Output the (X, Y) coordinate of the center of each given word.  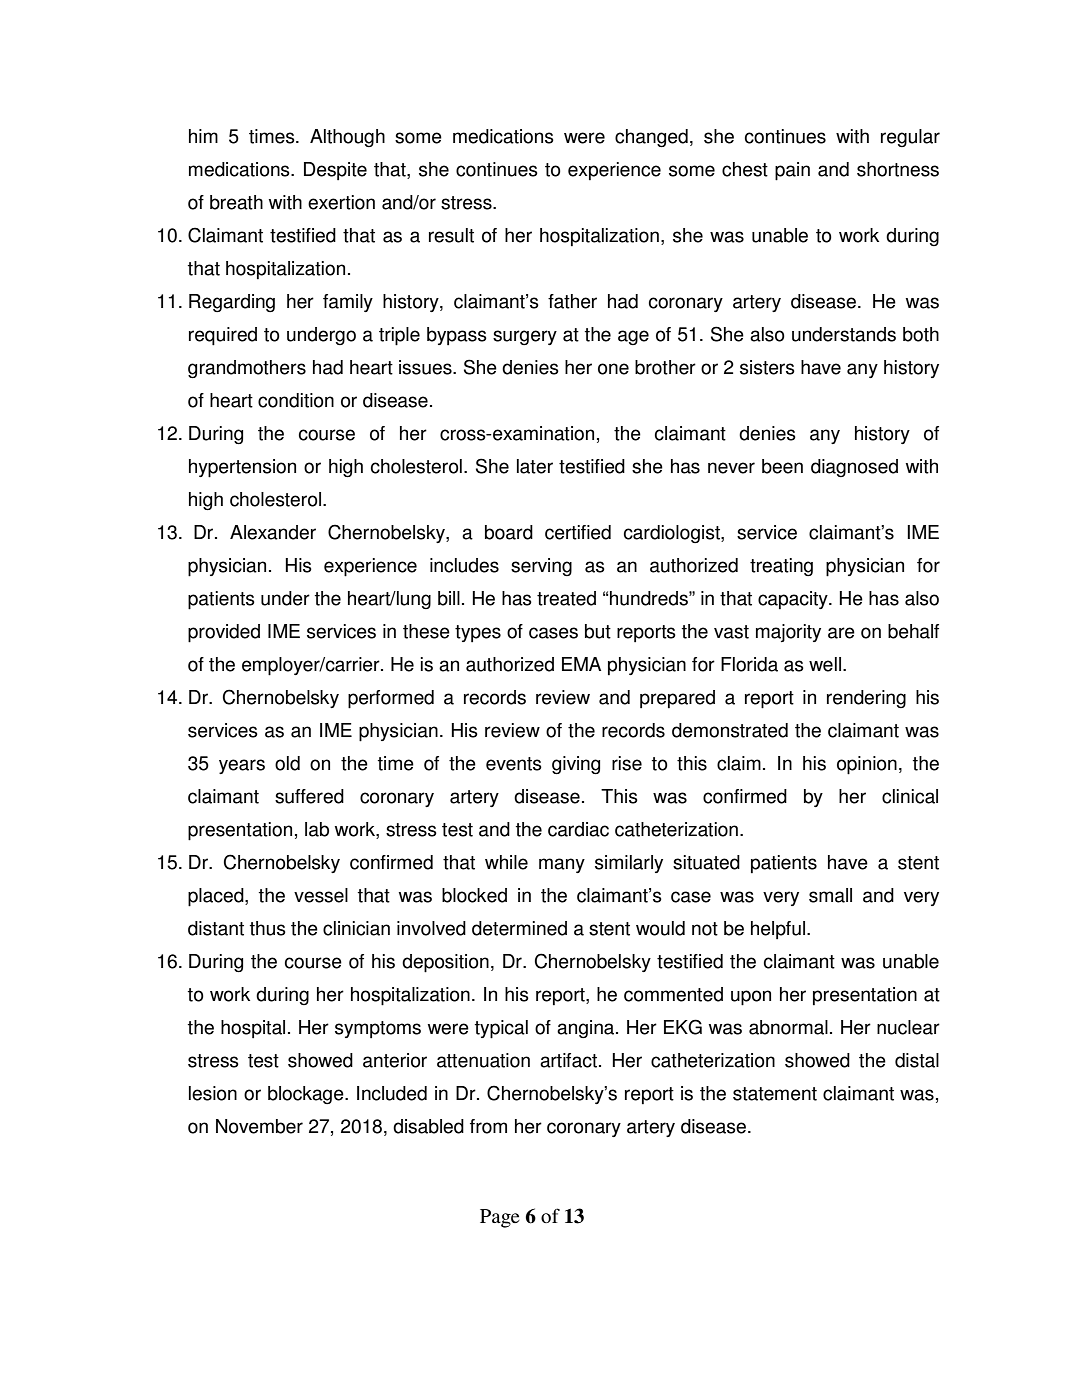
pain (792, 171)
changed (651, 138)
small (830, 895)
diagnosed (854, 468)
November (259, 1126)
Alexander (273, 532)
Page (500, 1218)
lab (317, 829)
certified (578, 532)
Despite (335, 171)
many (562, 865)
